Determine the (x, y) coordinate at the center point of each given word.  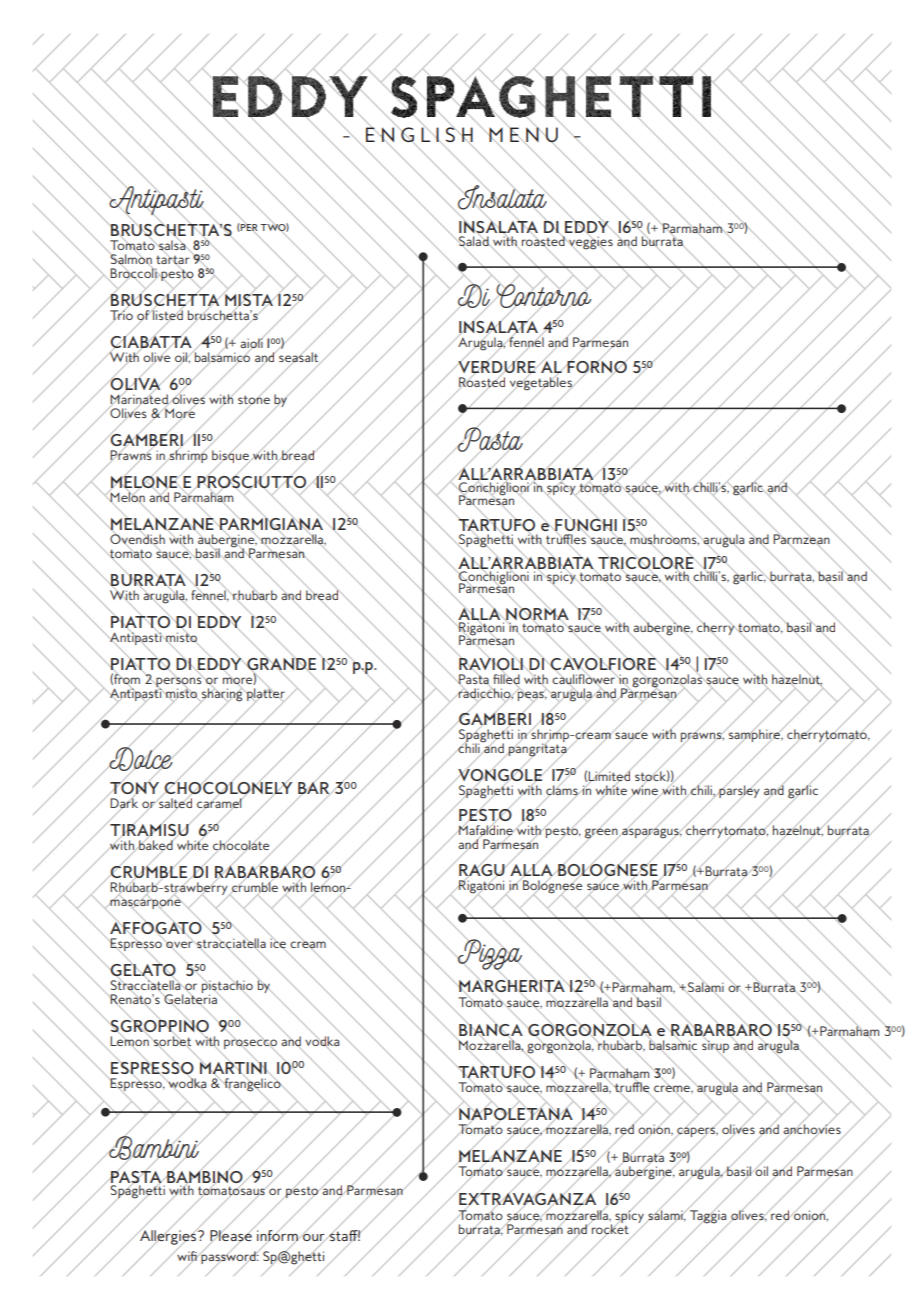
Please (232, 1235)
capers (696, 1132)
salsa (172, 245)
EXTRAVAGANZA (526, 1199)
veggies (590, 242)
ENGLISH (419, 135)
